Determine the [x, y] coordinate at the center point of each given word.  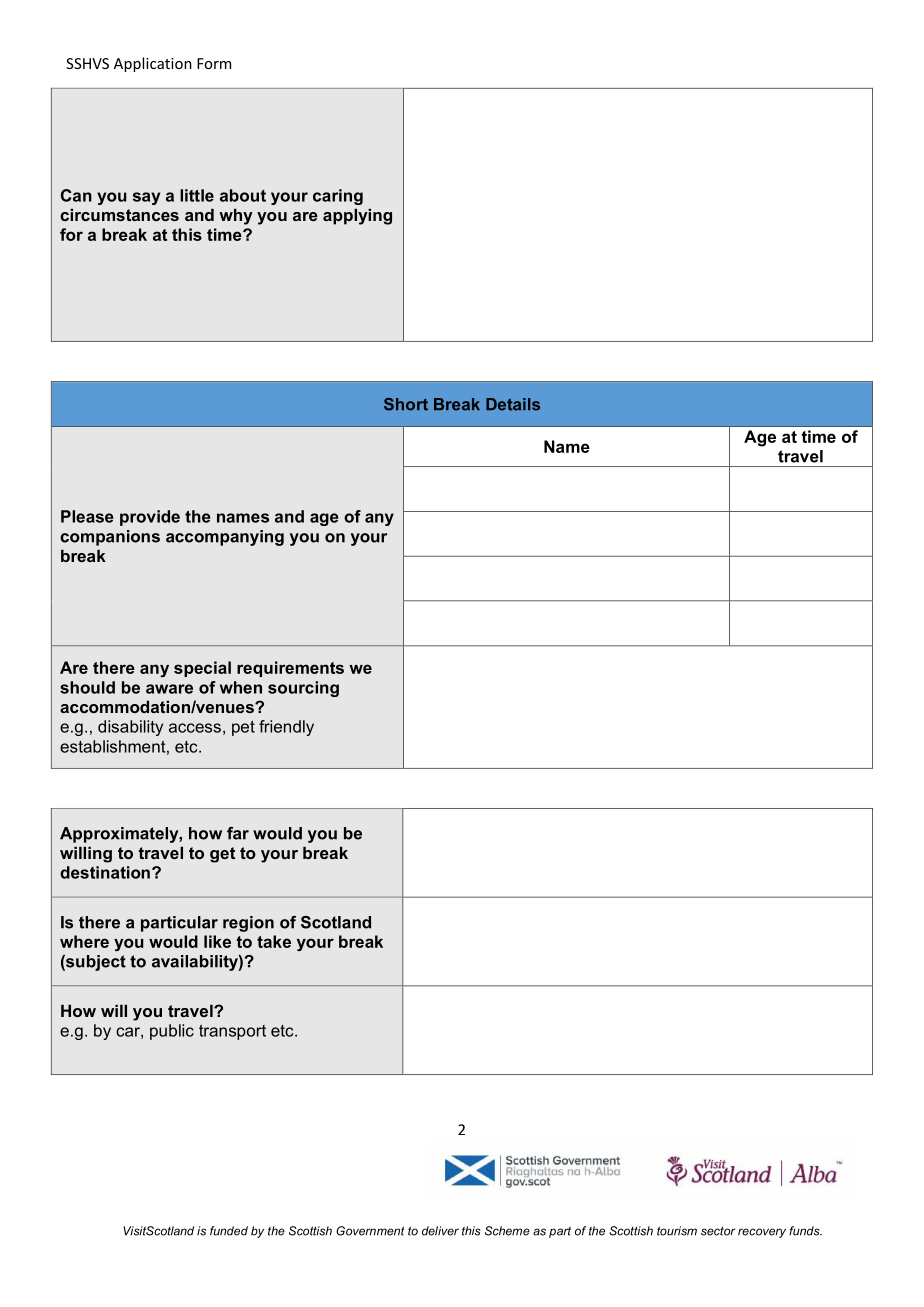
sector [718, 1231]
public [172, 1032]
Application [153, 64]
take [274, 941]
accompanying [225, 538]
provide [150, 518]
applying [357, 216]
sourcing [303, 689]
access [195, 728]
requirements [290, 669]
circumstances [119, 214]
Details [513, 404]
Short [406, 404]
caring [338, 197]
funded [229, 1231]
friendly [286, 728]
